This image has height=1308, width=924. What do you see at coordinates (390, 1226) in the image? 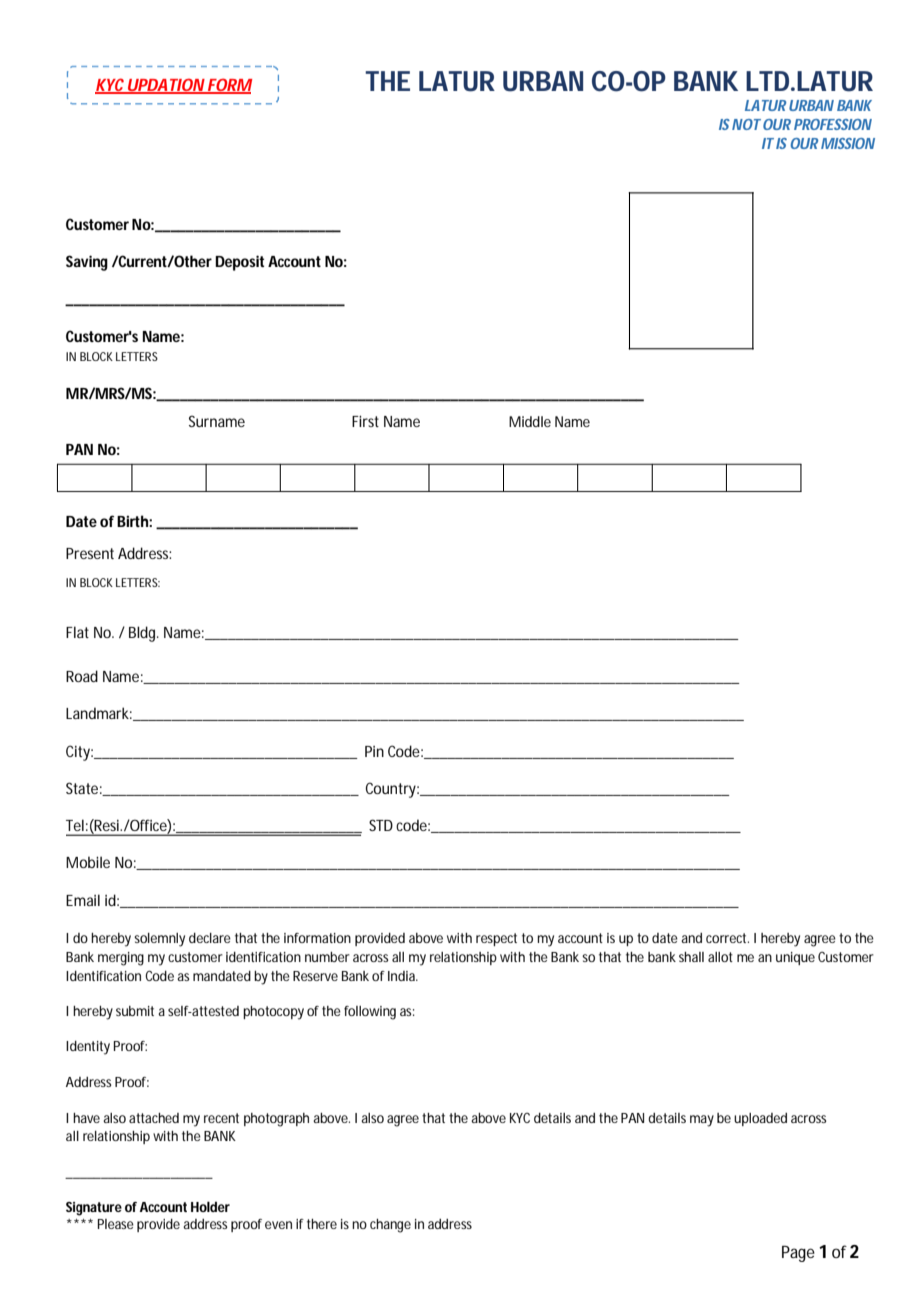
I see `change` at bounding box center [390, 1226].
